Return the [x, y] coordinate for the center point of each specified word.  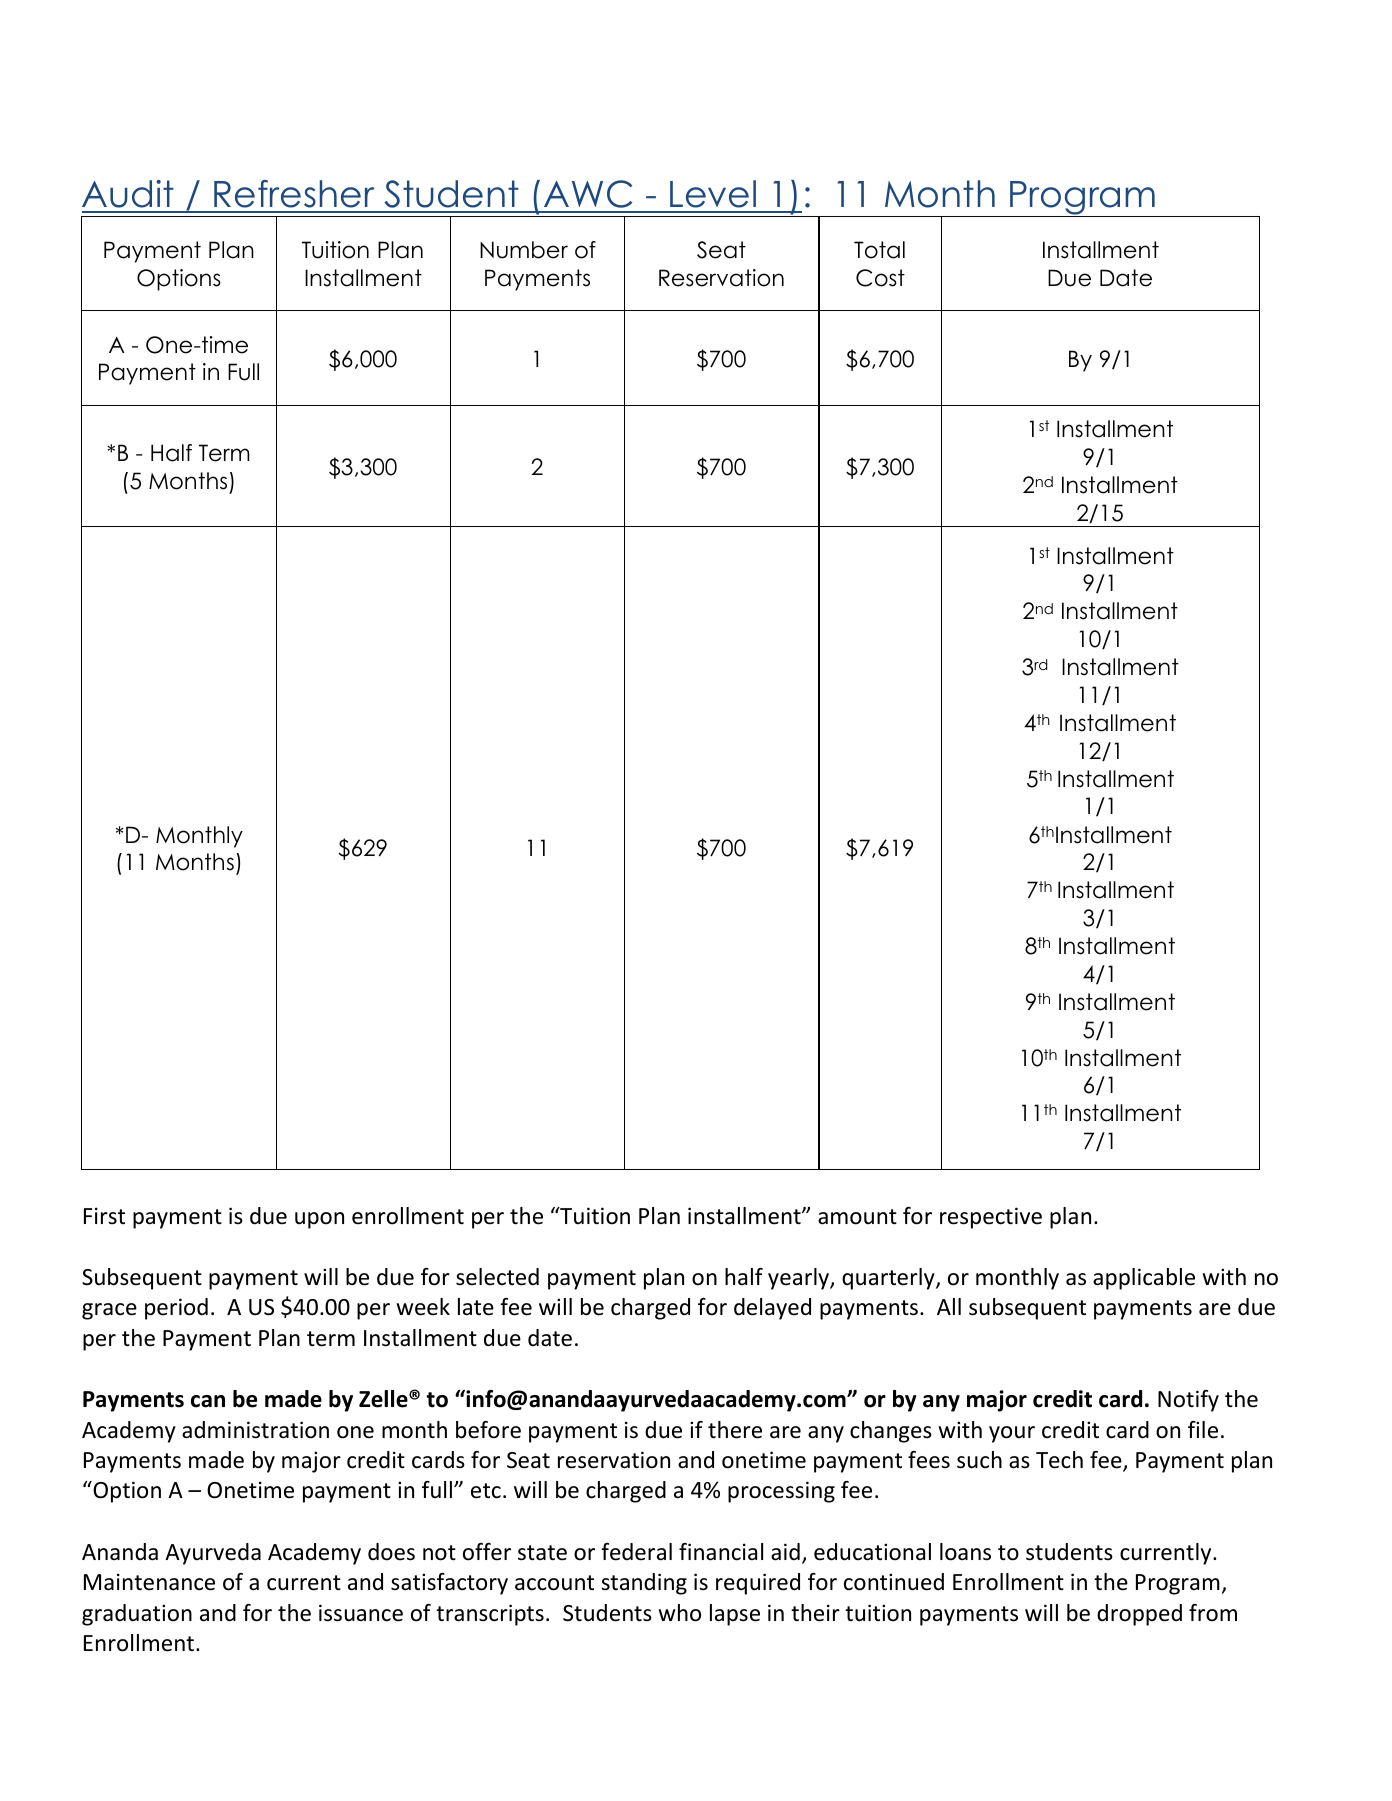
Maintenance [149, 1582]
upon [319, 1220]
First [104, 1216]
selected [497, 1277]
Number [524, 250]
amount [857, 1217]
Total [879, 250]
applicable [1144, 1279]
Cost [880, 278]
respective [991, 1218]
